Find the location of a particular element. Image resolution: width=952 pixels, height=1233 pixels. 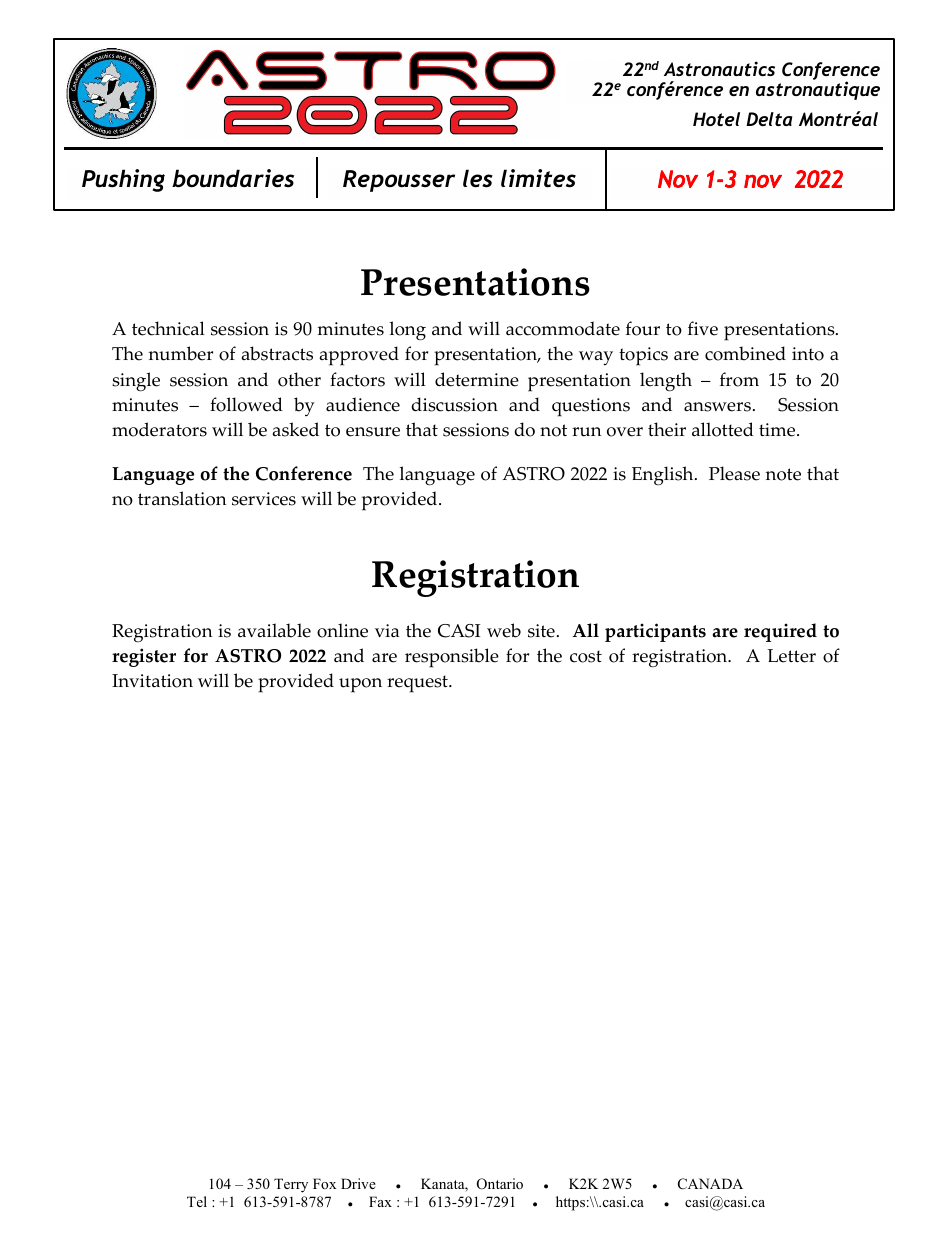

Invitation is located at coordinates (152, 681).
